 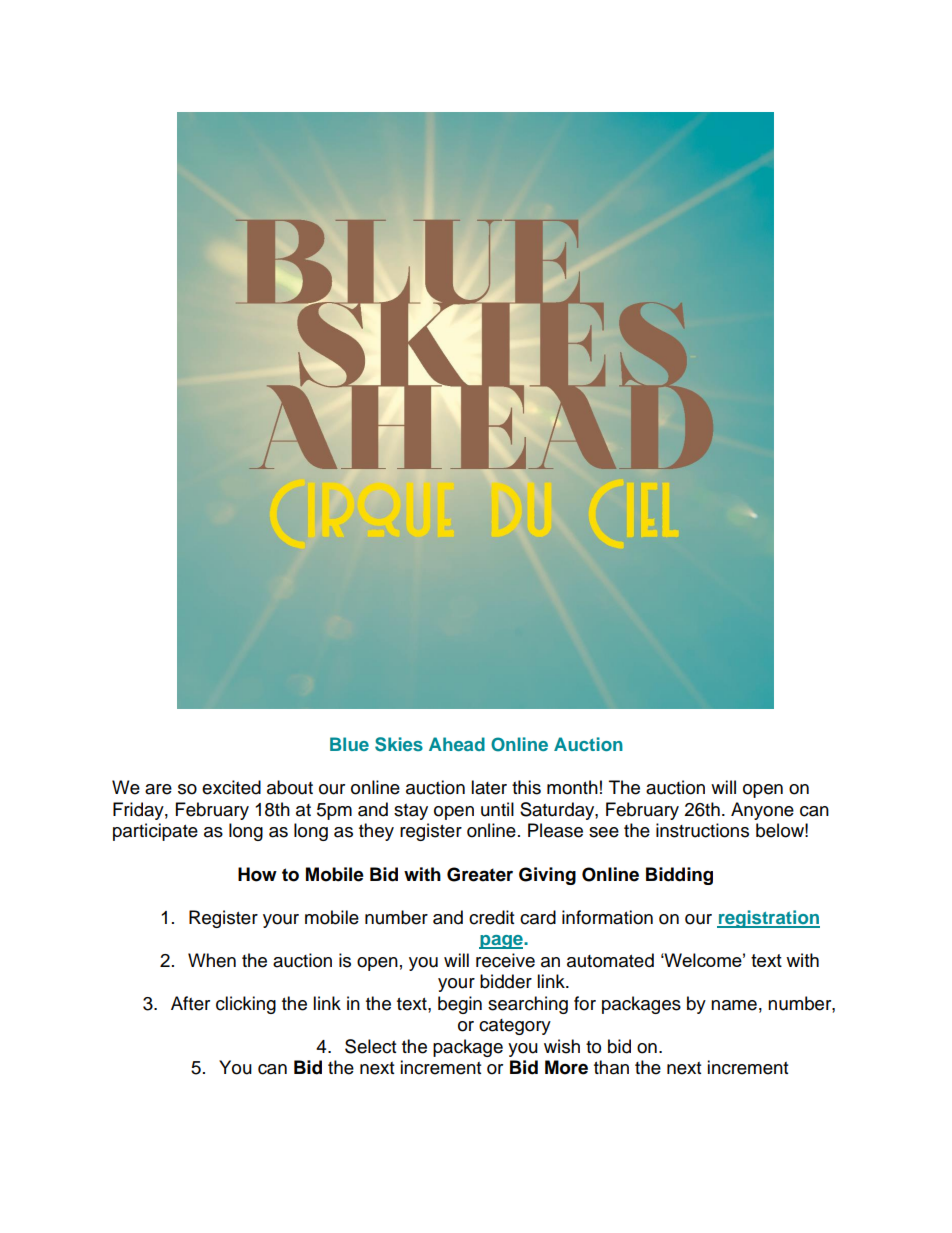 I want to click on wish, so click(x=562, y=1046).
